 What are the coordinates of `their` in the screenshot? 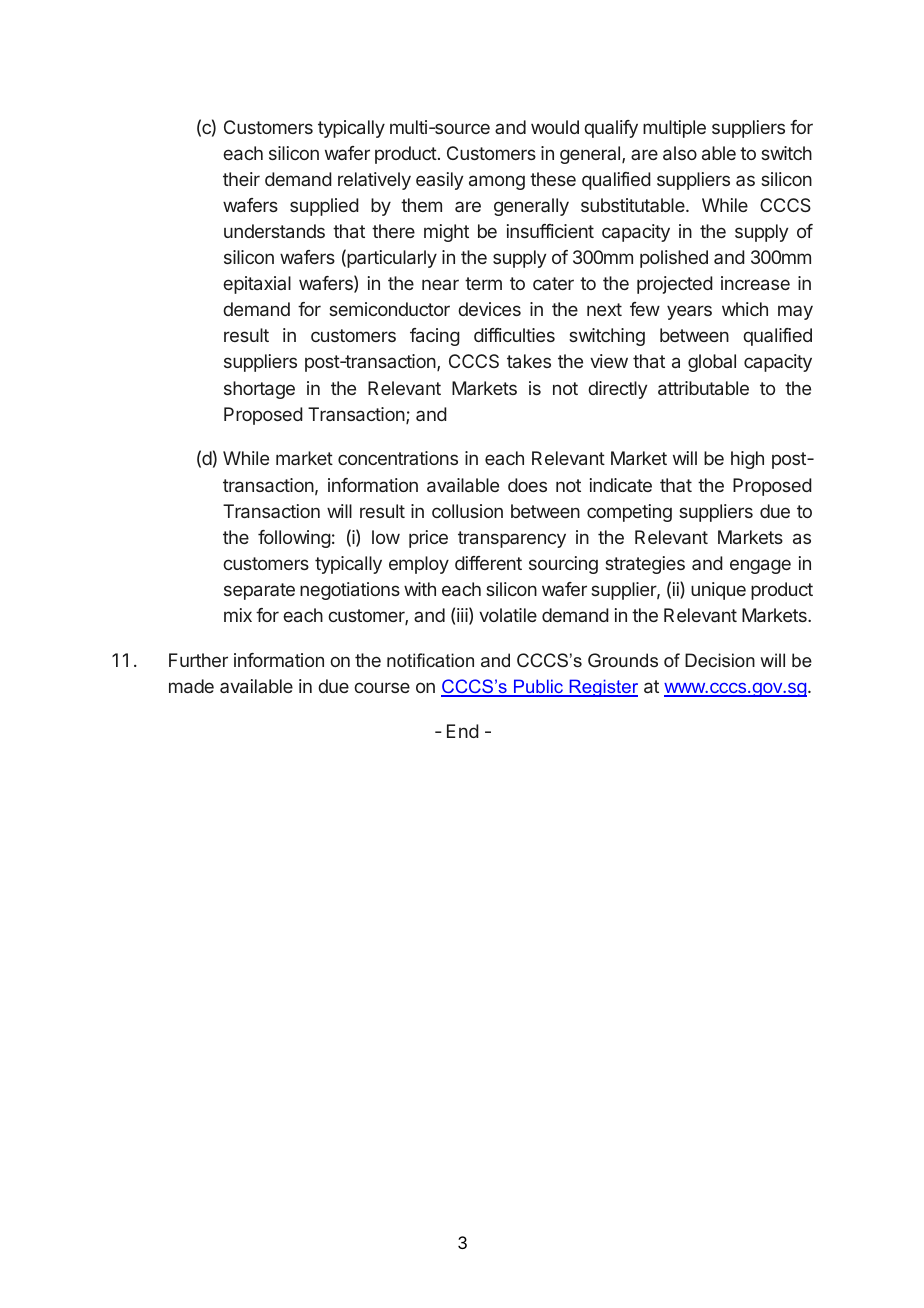 It's located at (241, 179).
